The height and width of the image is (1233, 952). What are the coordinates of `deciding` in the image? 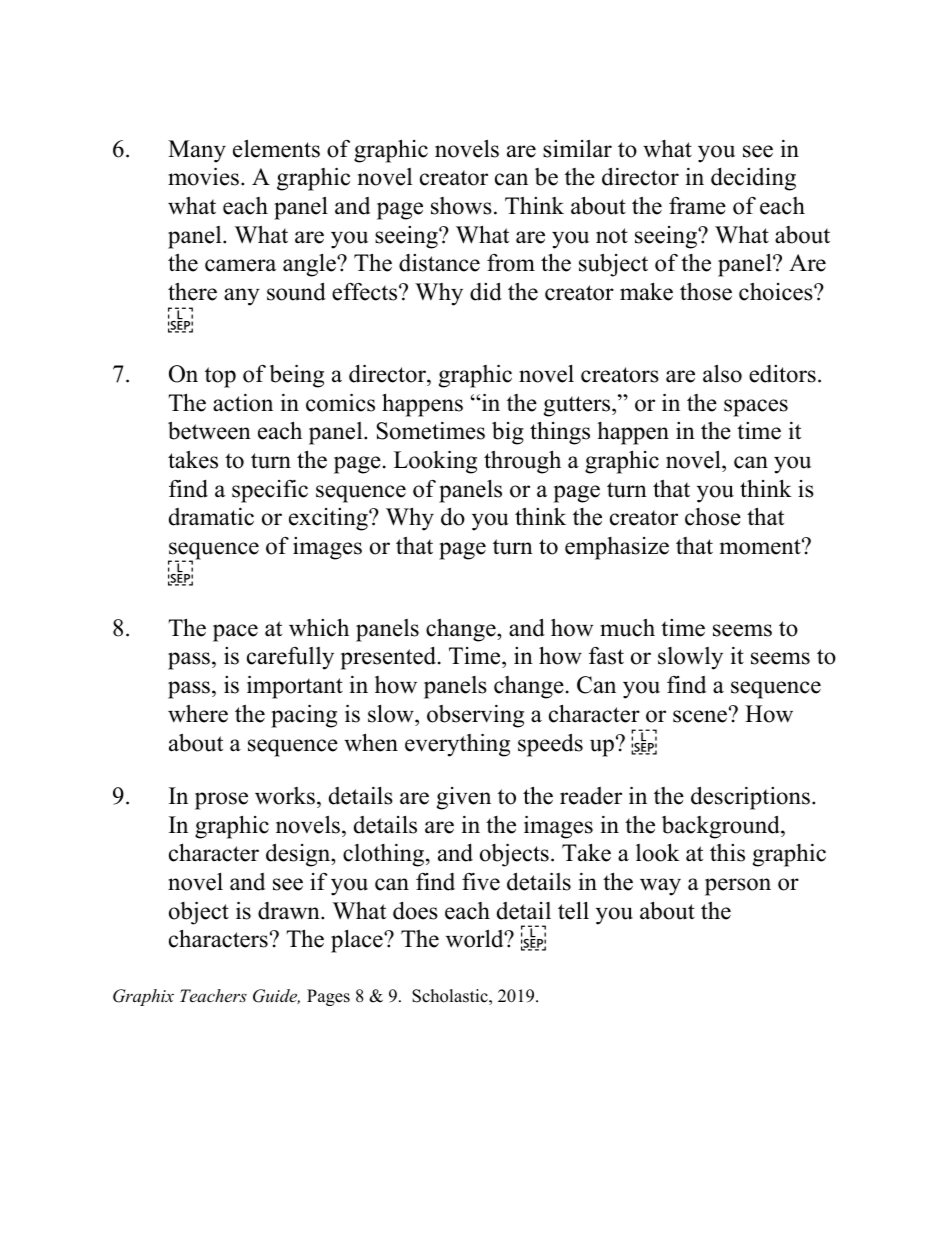 It's located at (753, 179).
